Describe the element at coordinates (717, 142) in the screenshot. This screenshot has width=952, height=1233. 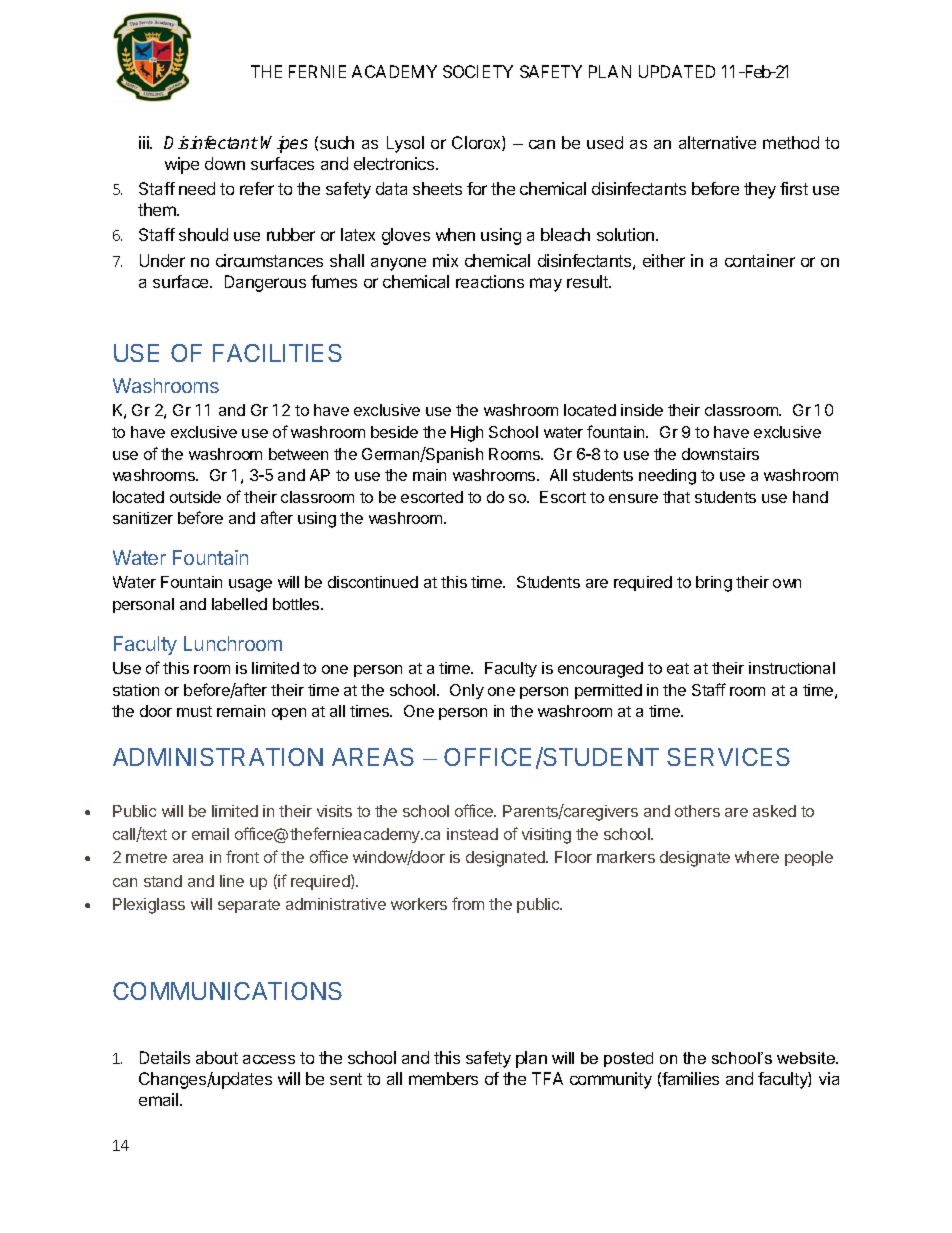
I see `alternative` at that location.
